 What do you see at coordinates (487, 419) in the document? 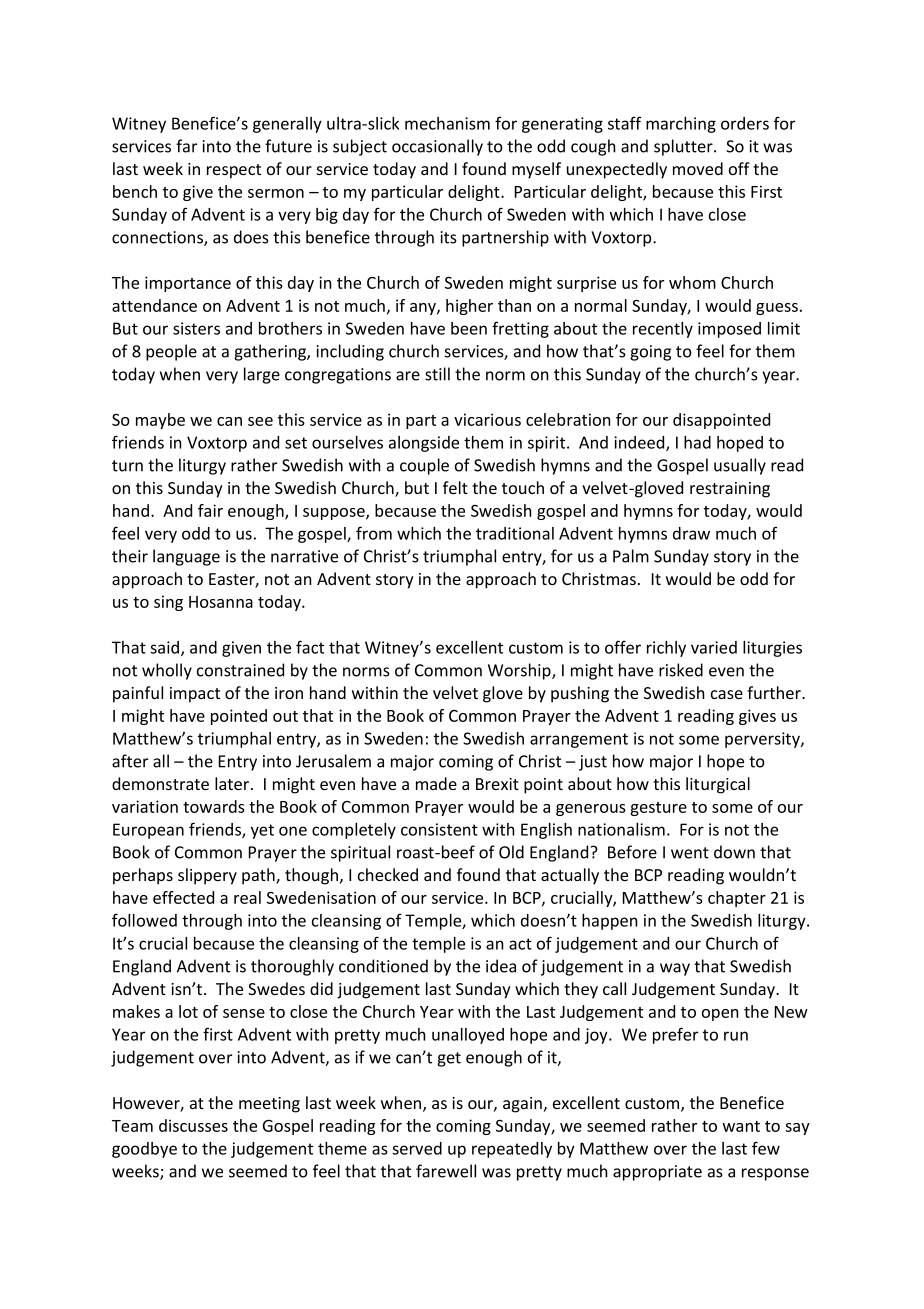
I see `vicarious` at bounding box center [487, 419].
